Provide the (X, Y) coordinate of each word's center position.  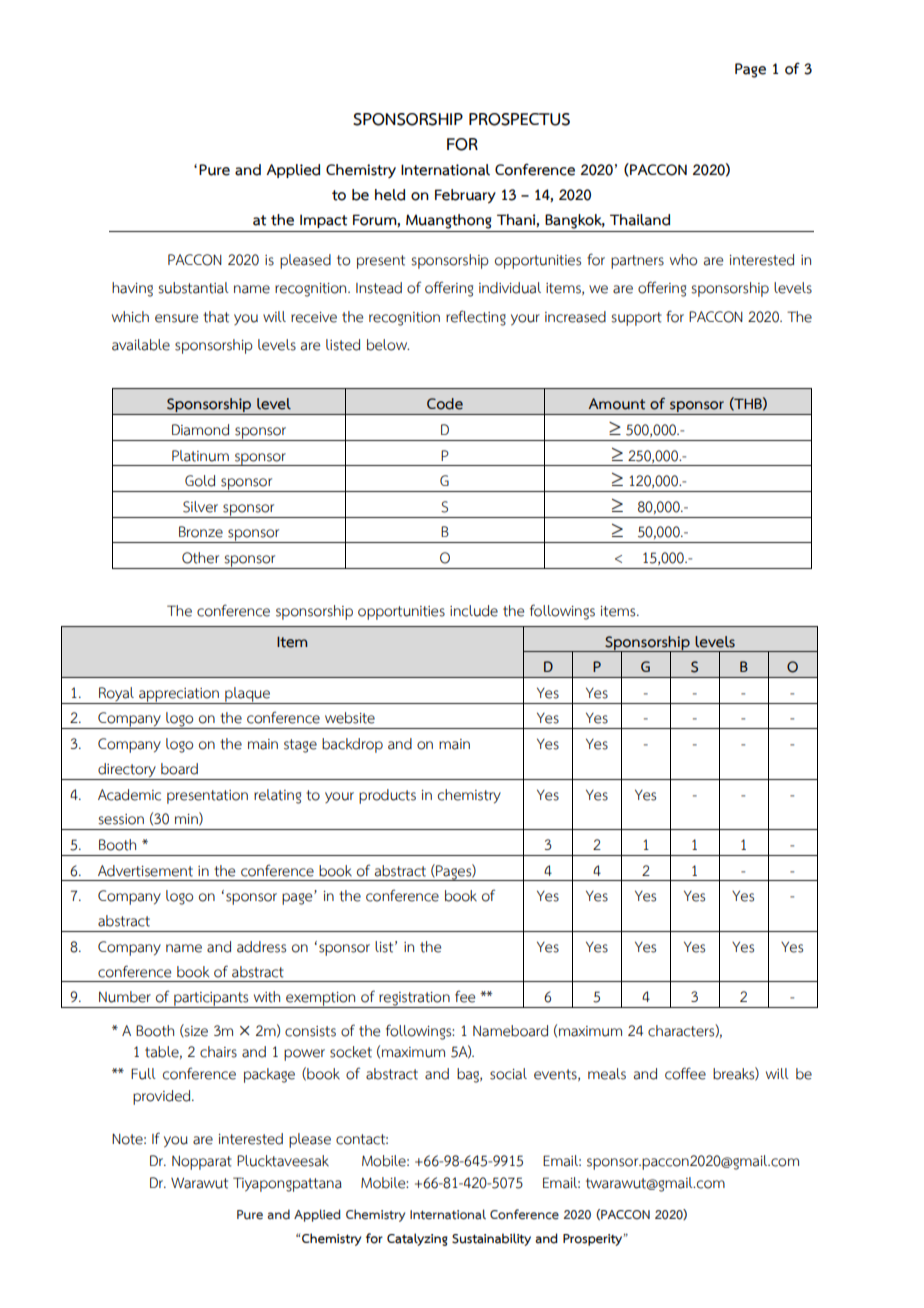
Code (445, 404)
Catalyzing (417, 1239)
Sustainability (491, 1239)
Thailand (640, 220)
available (141, 345)
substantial (193, 288)
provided (163, 1097)
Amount (616, 404)
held (390, 195)
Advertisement (145, 871)
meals (607, 1074)
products (387, 796)
